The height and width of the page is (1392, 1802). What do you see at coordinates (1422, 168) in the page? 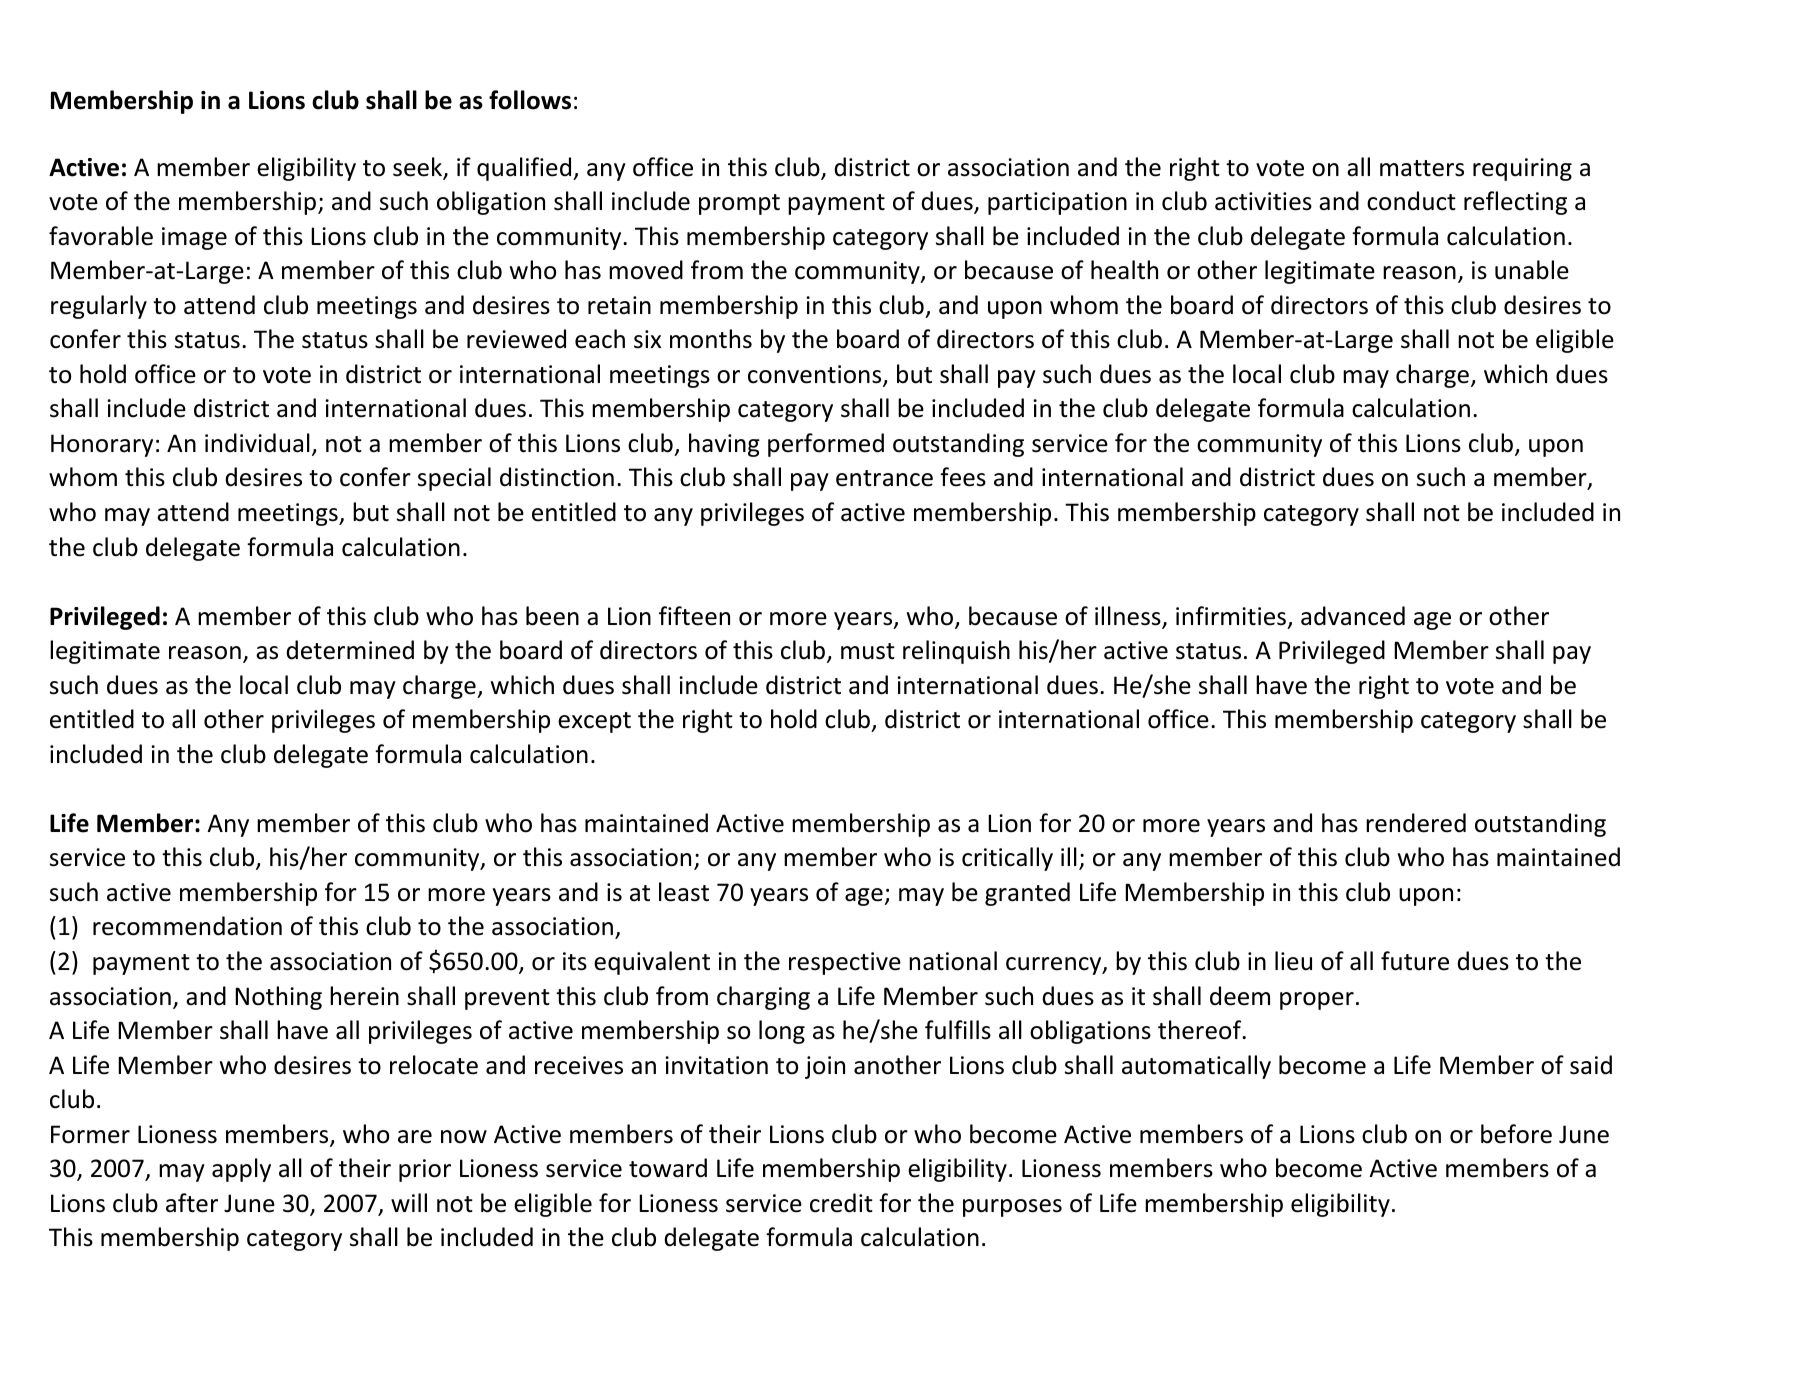
I see `matters` at bounding box center [1422, 168].
